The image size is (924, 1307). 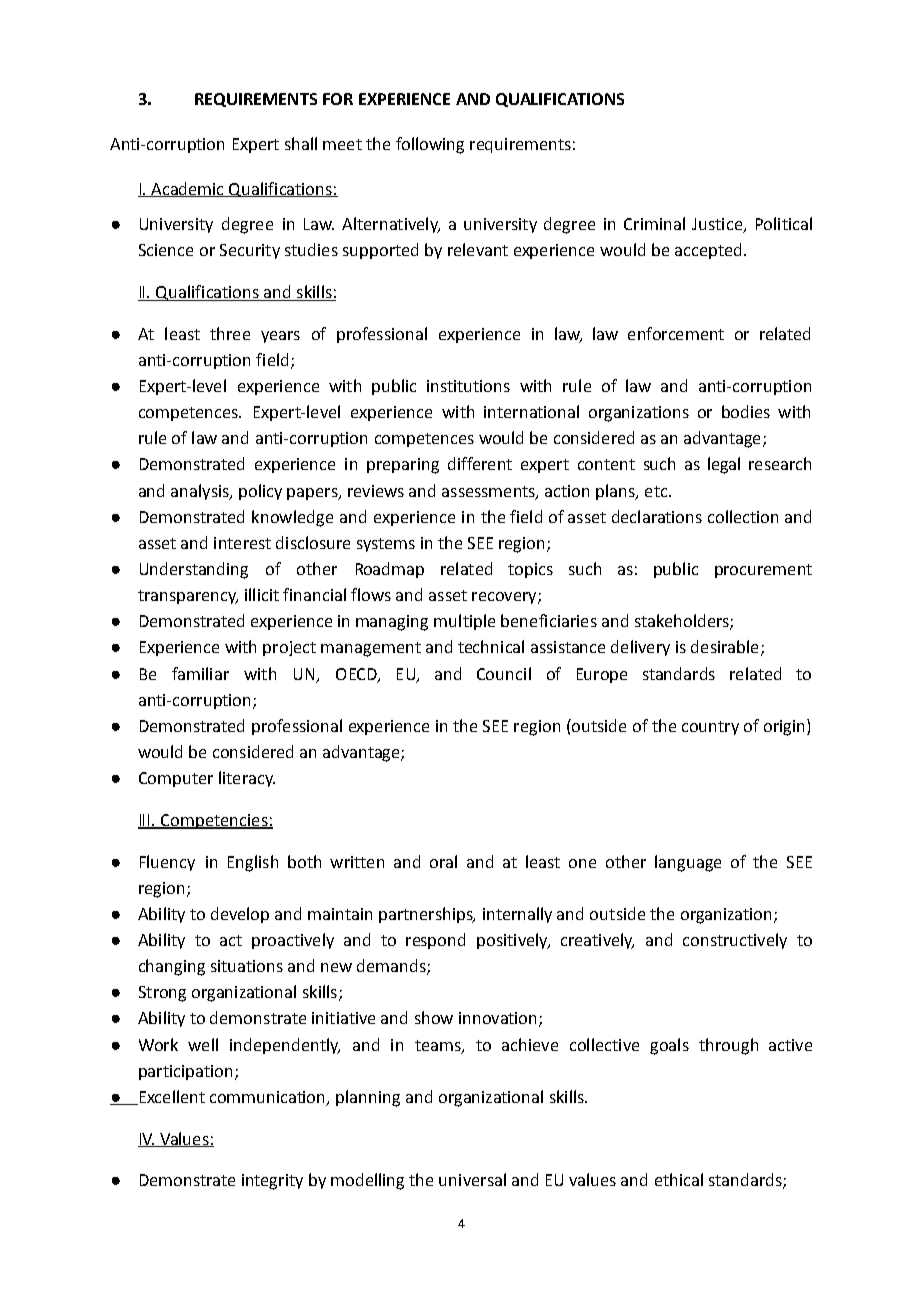 I want to click on following, so click(x=430, y=145).
